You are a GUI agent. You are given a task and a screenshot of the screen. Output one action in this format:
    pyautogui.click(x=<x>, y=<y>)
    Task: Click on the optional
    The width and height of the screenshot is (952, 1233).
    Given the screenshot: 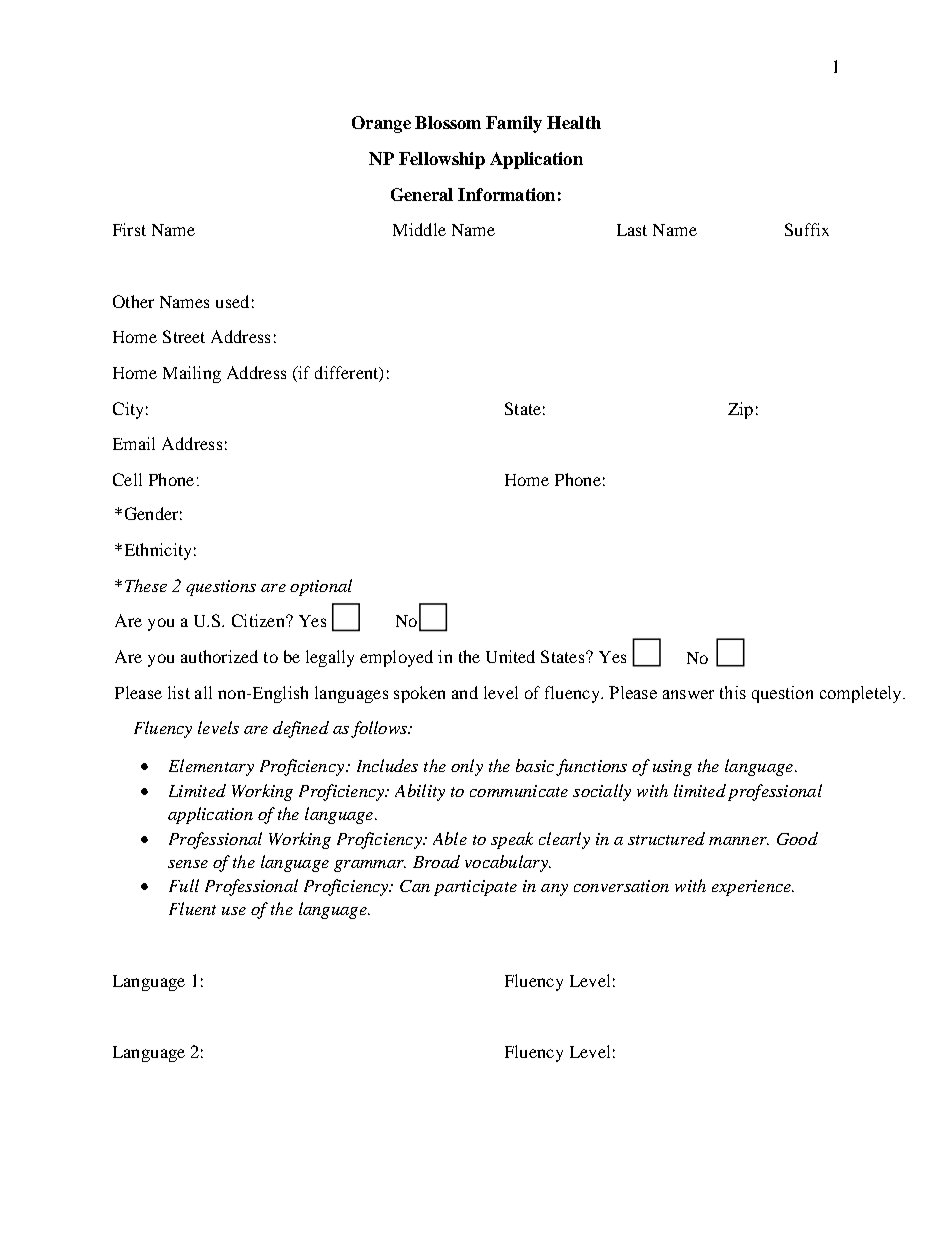 What is the action you would take?
    pyautogui.click(x=321, y=587)
